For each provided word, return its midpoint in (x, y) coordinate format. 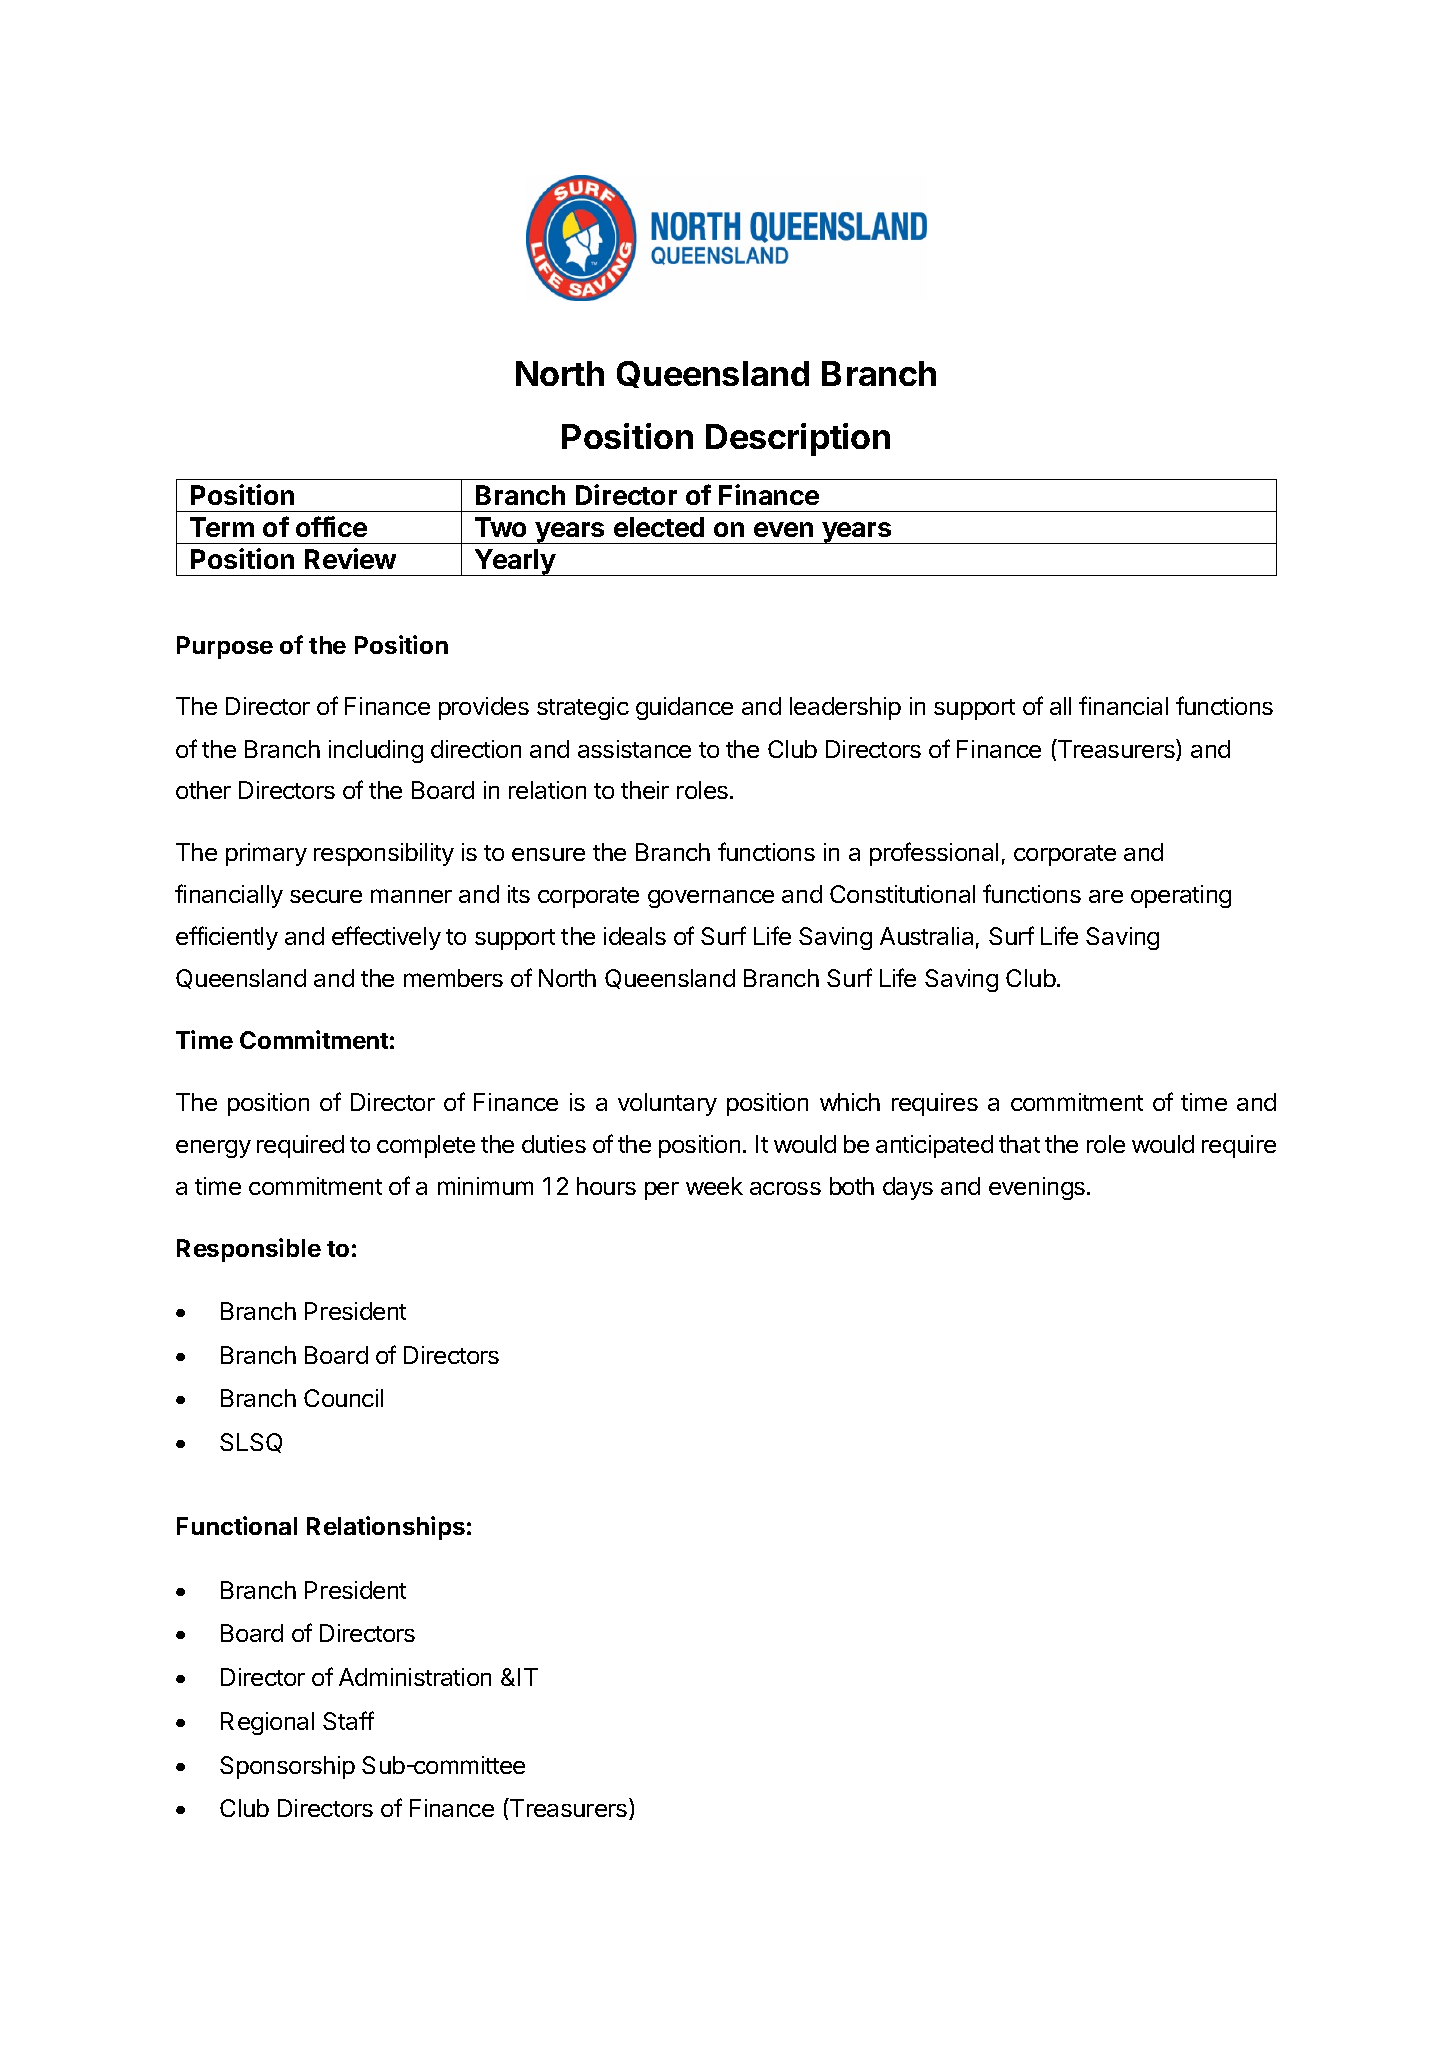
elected (659, 527)
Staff (348, 1720)
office (331, 526)
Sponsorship (287, 1767)
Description (798, 439)
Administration (415, 1677)
